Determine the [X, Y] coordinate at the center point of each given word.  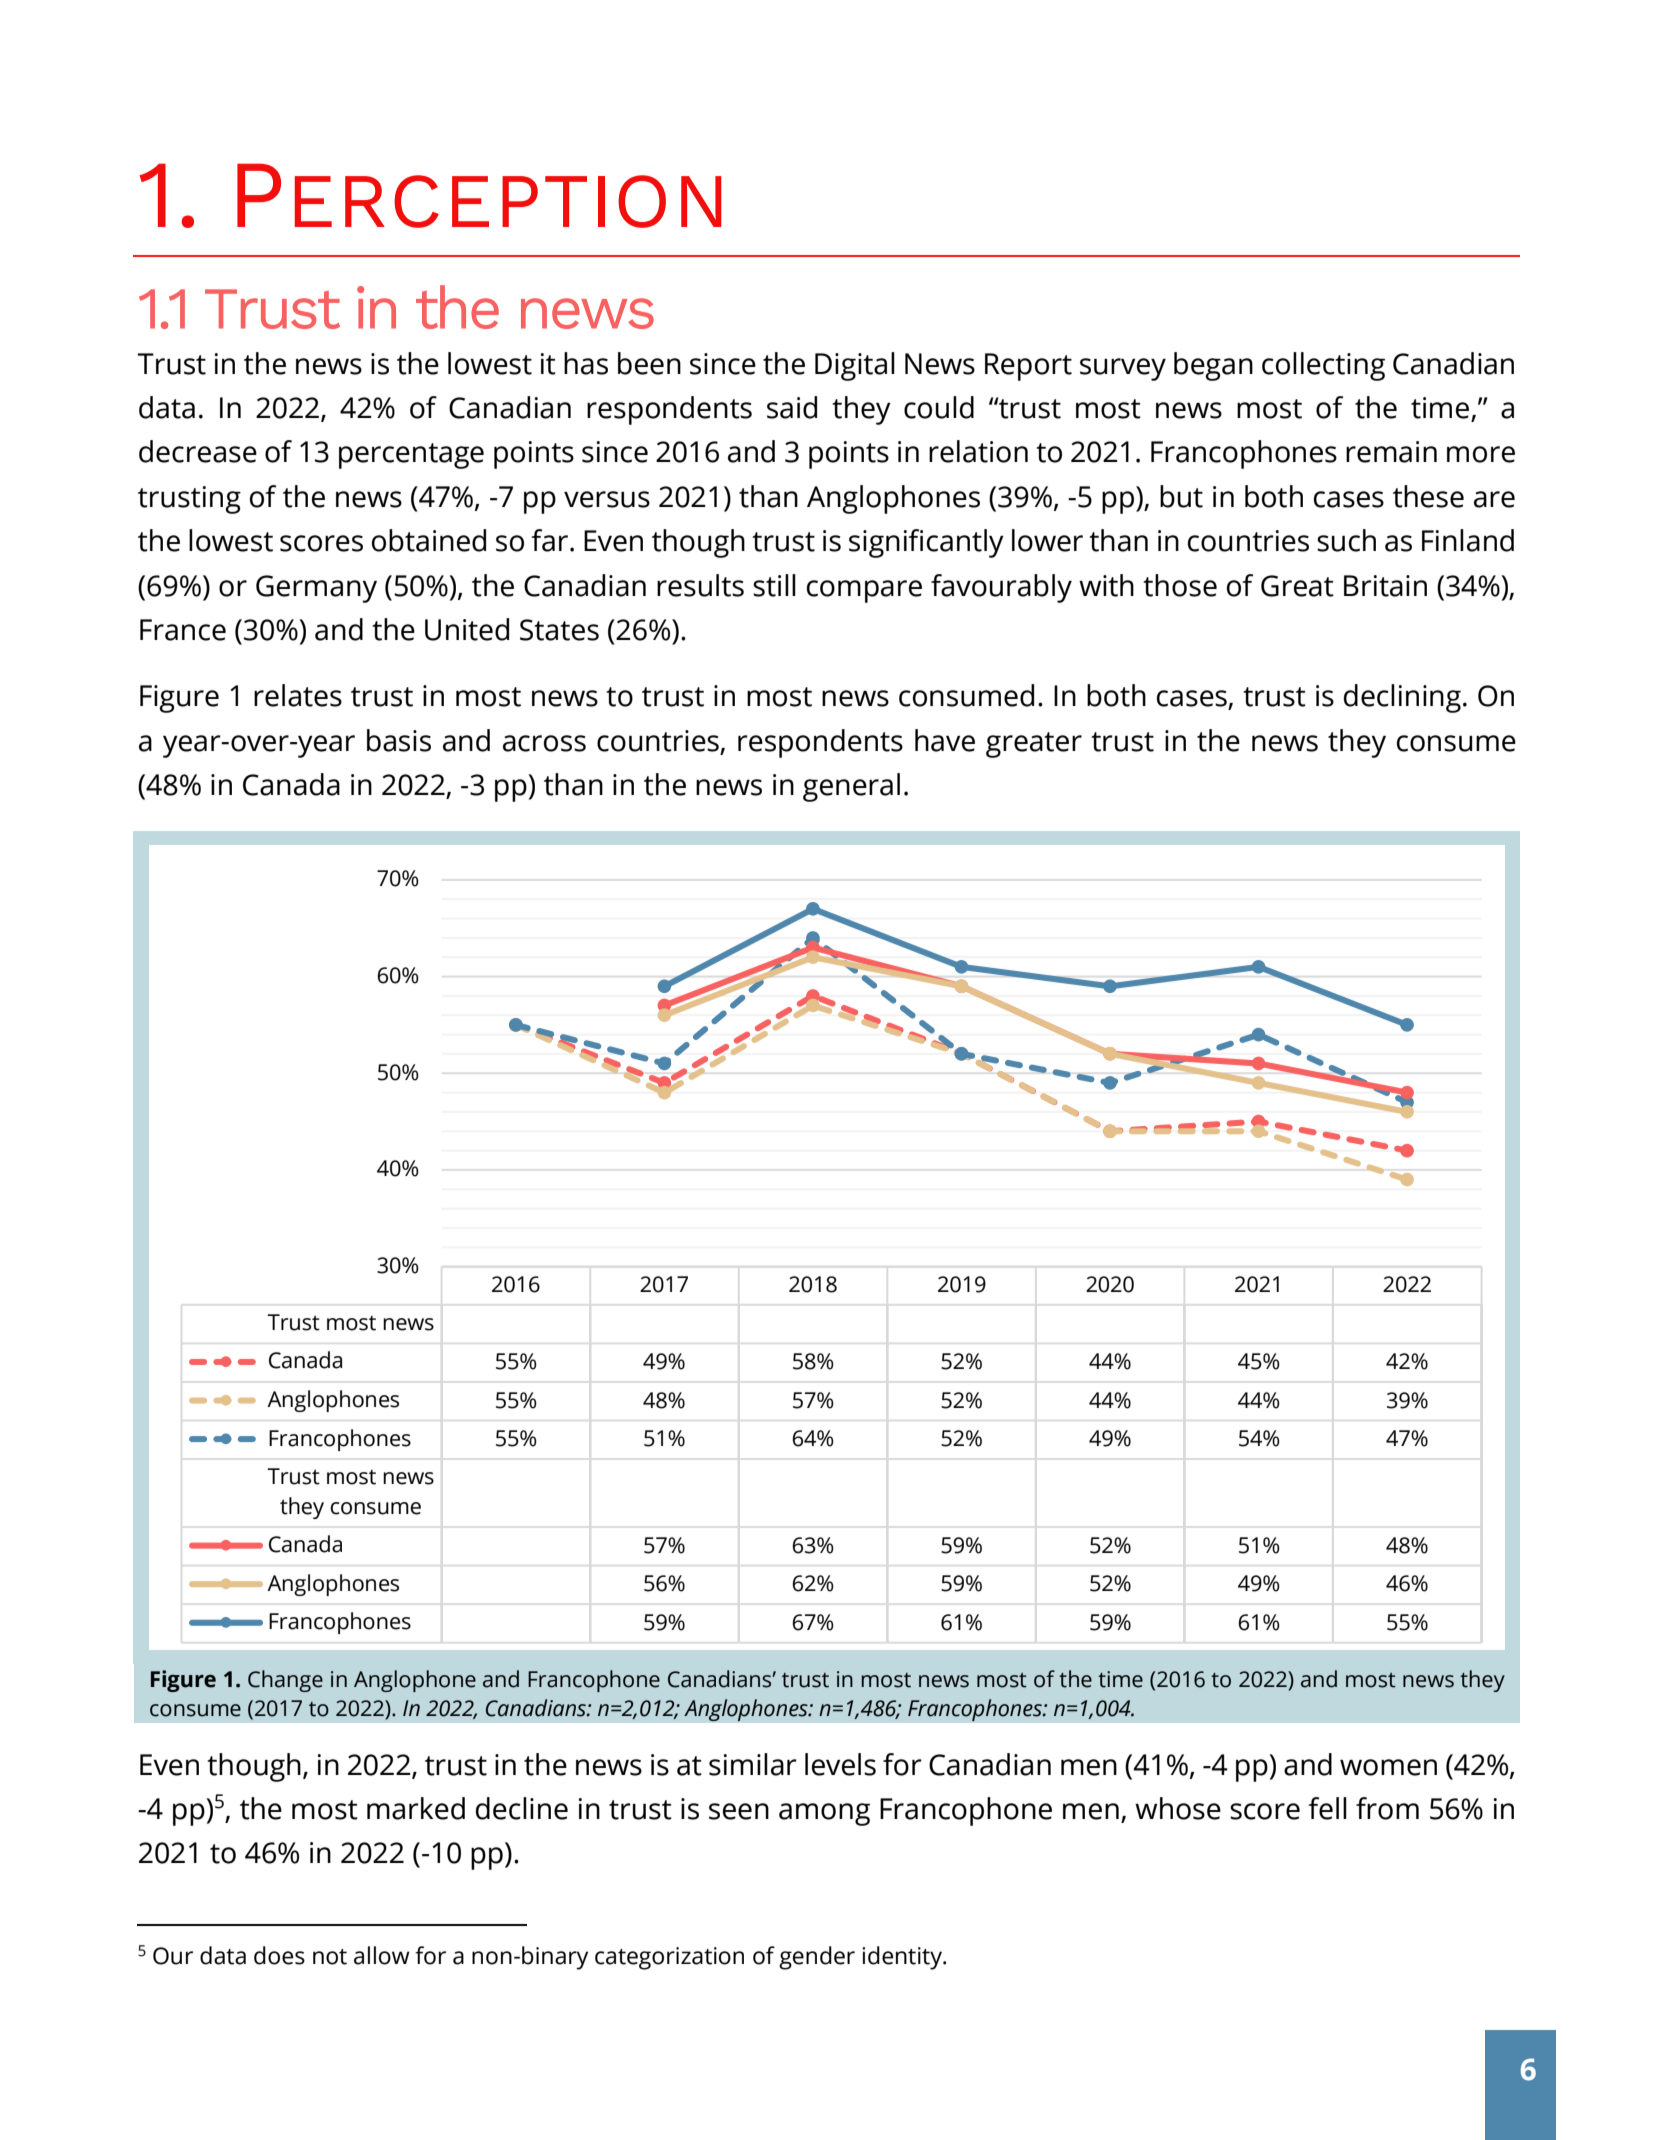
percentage [411, 456]
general [851, 787]
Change [285, 1681]
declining [1402, 698]
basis [399, 740]
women [1388, 1767]
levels [840, 1764]
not [330, 1957]
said [792, 407]
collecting [1323, 366]
